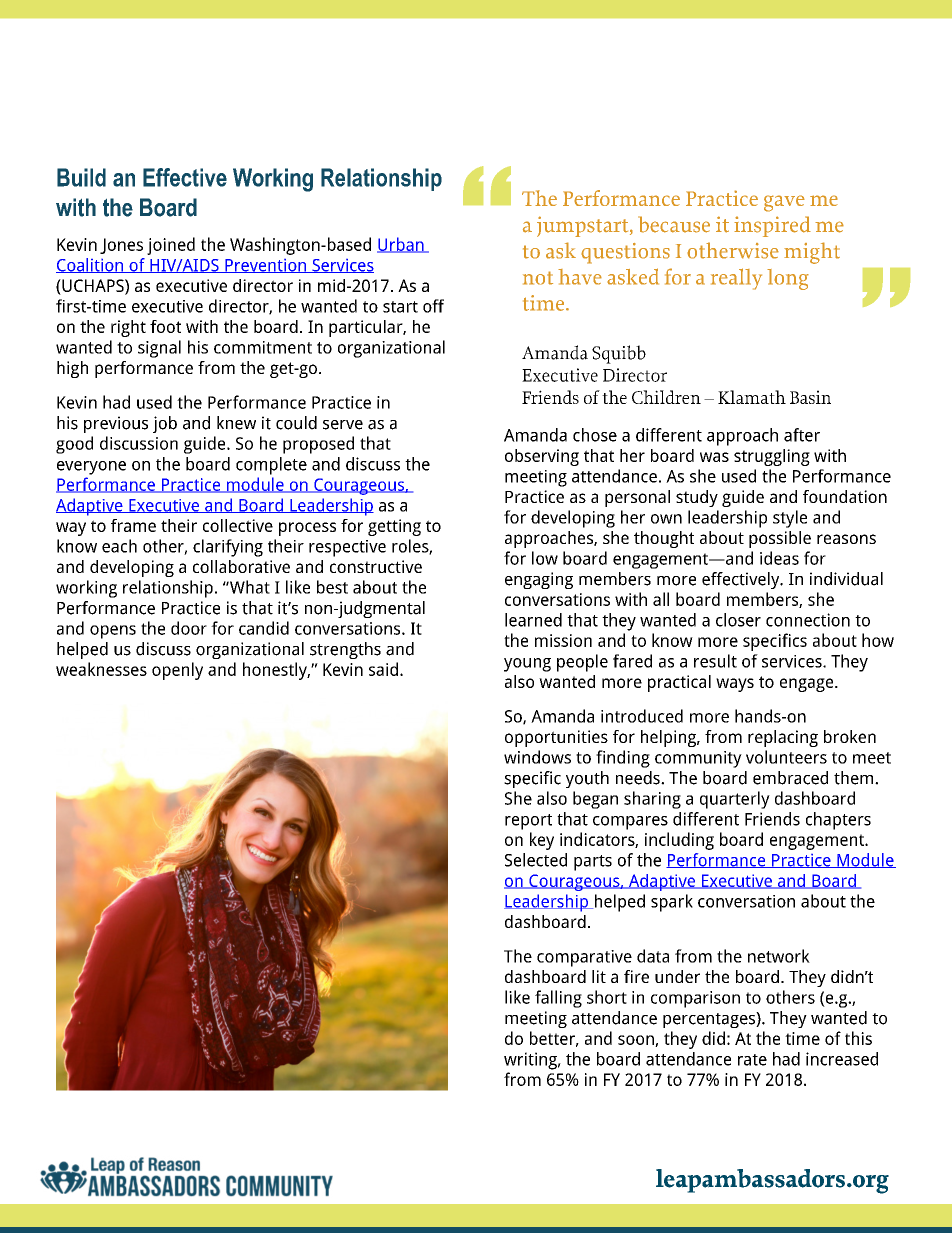  What do you see at coordinates (159, 349) in the screenshot?
I see `signal` at bounding box center [159, 349].
